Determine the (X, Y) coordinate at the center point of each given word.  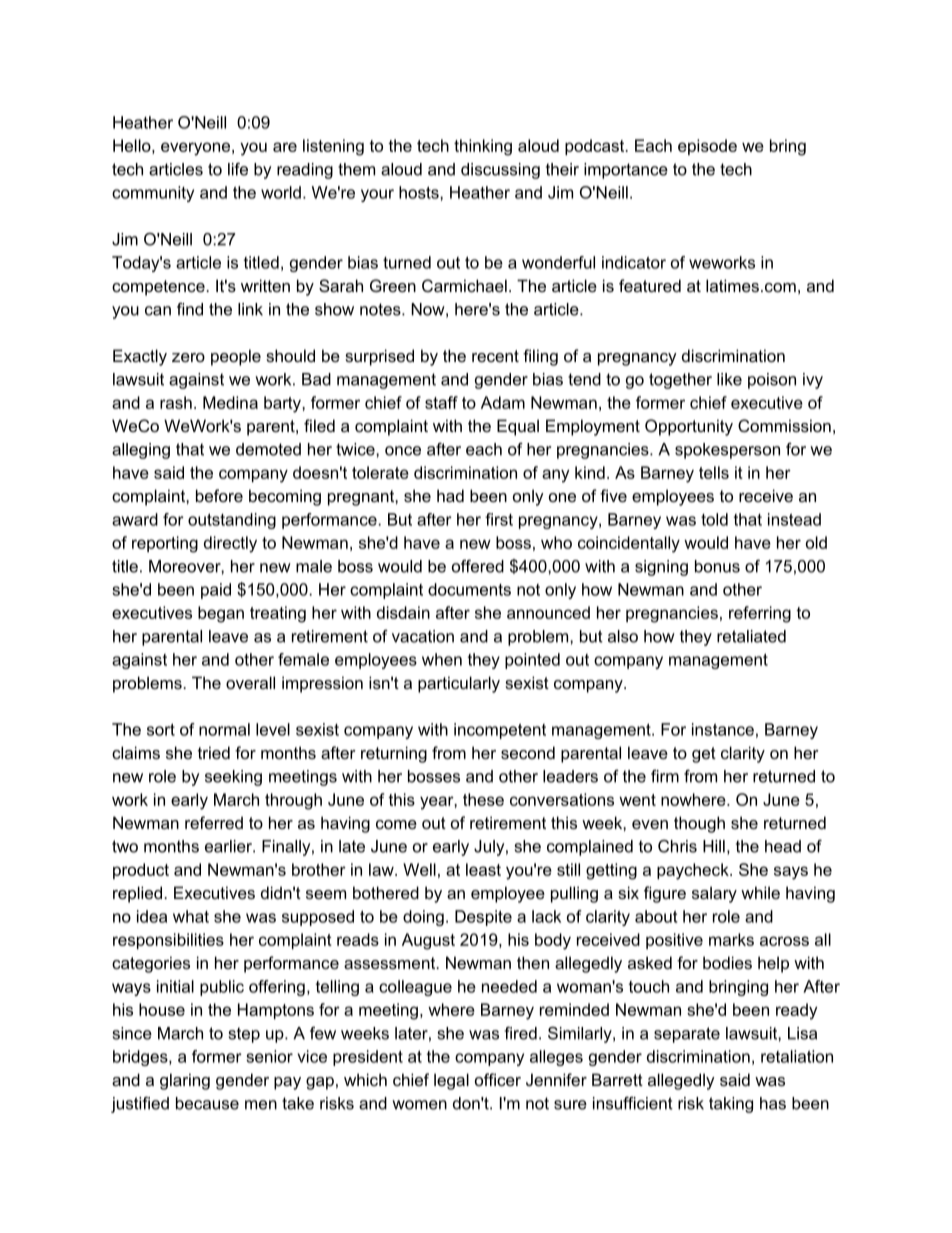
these (483, 799)
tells (714, 472)
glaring (185, 1081)
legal (451, 1081)
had (450, 495)
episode (707, 147)
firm (665, 776)
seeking (233, 778)
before (219, 495)
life (238, 169)
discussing (500, 171)
